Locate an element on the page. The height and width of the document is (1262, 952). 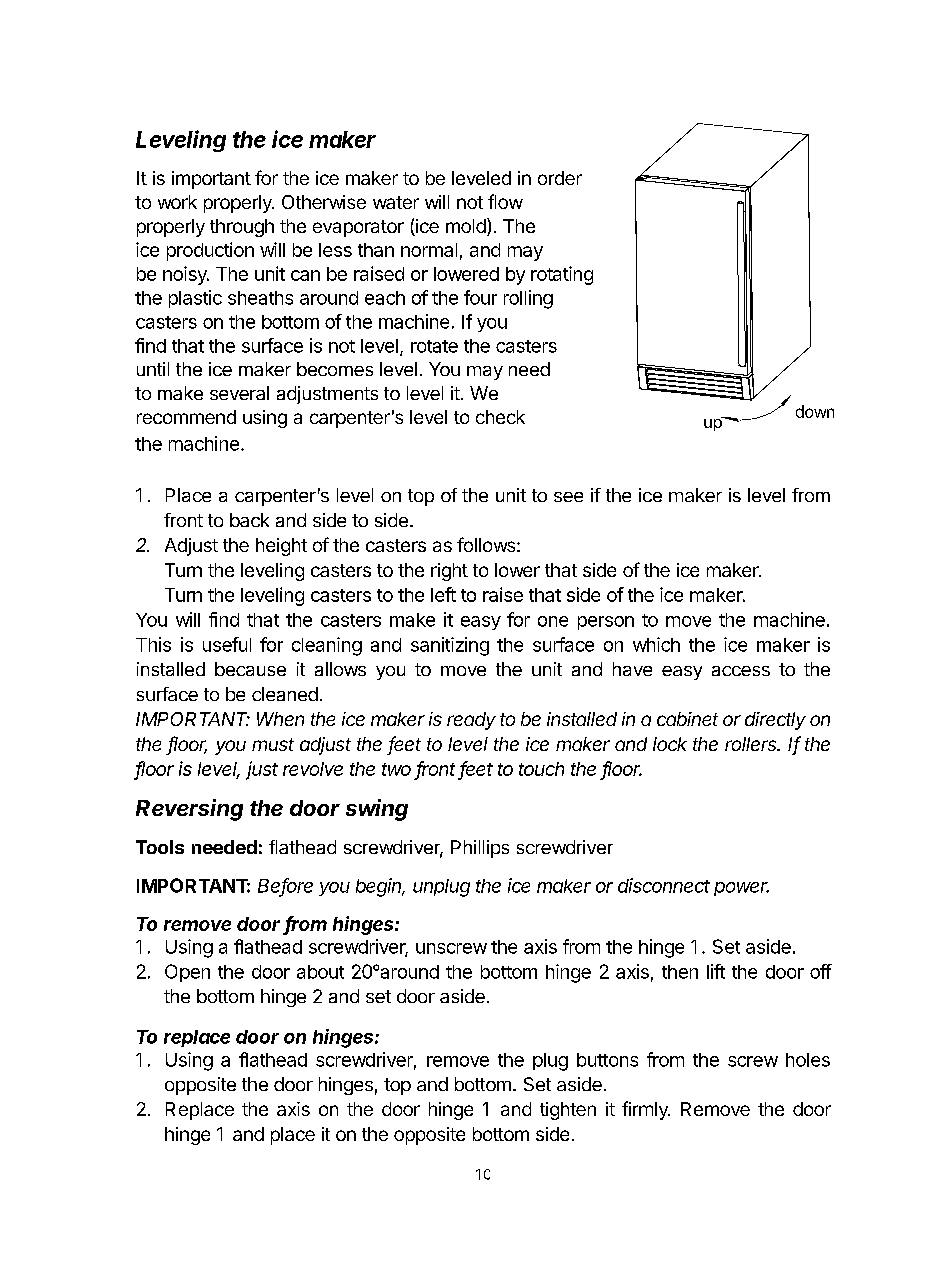
sanitizing is located at coordinates (450, 646).
